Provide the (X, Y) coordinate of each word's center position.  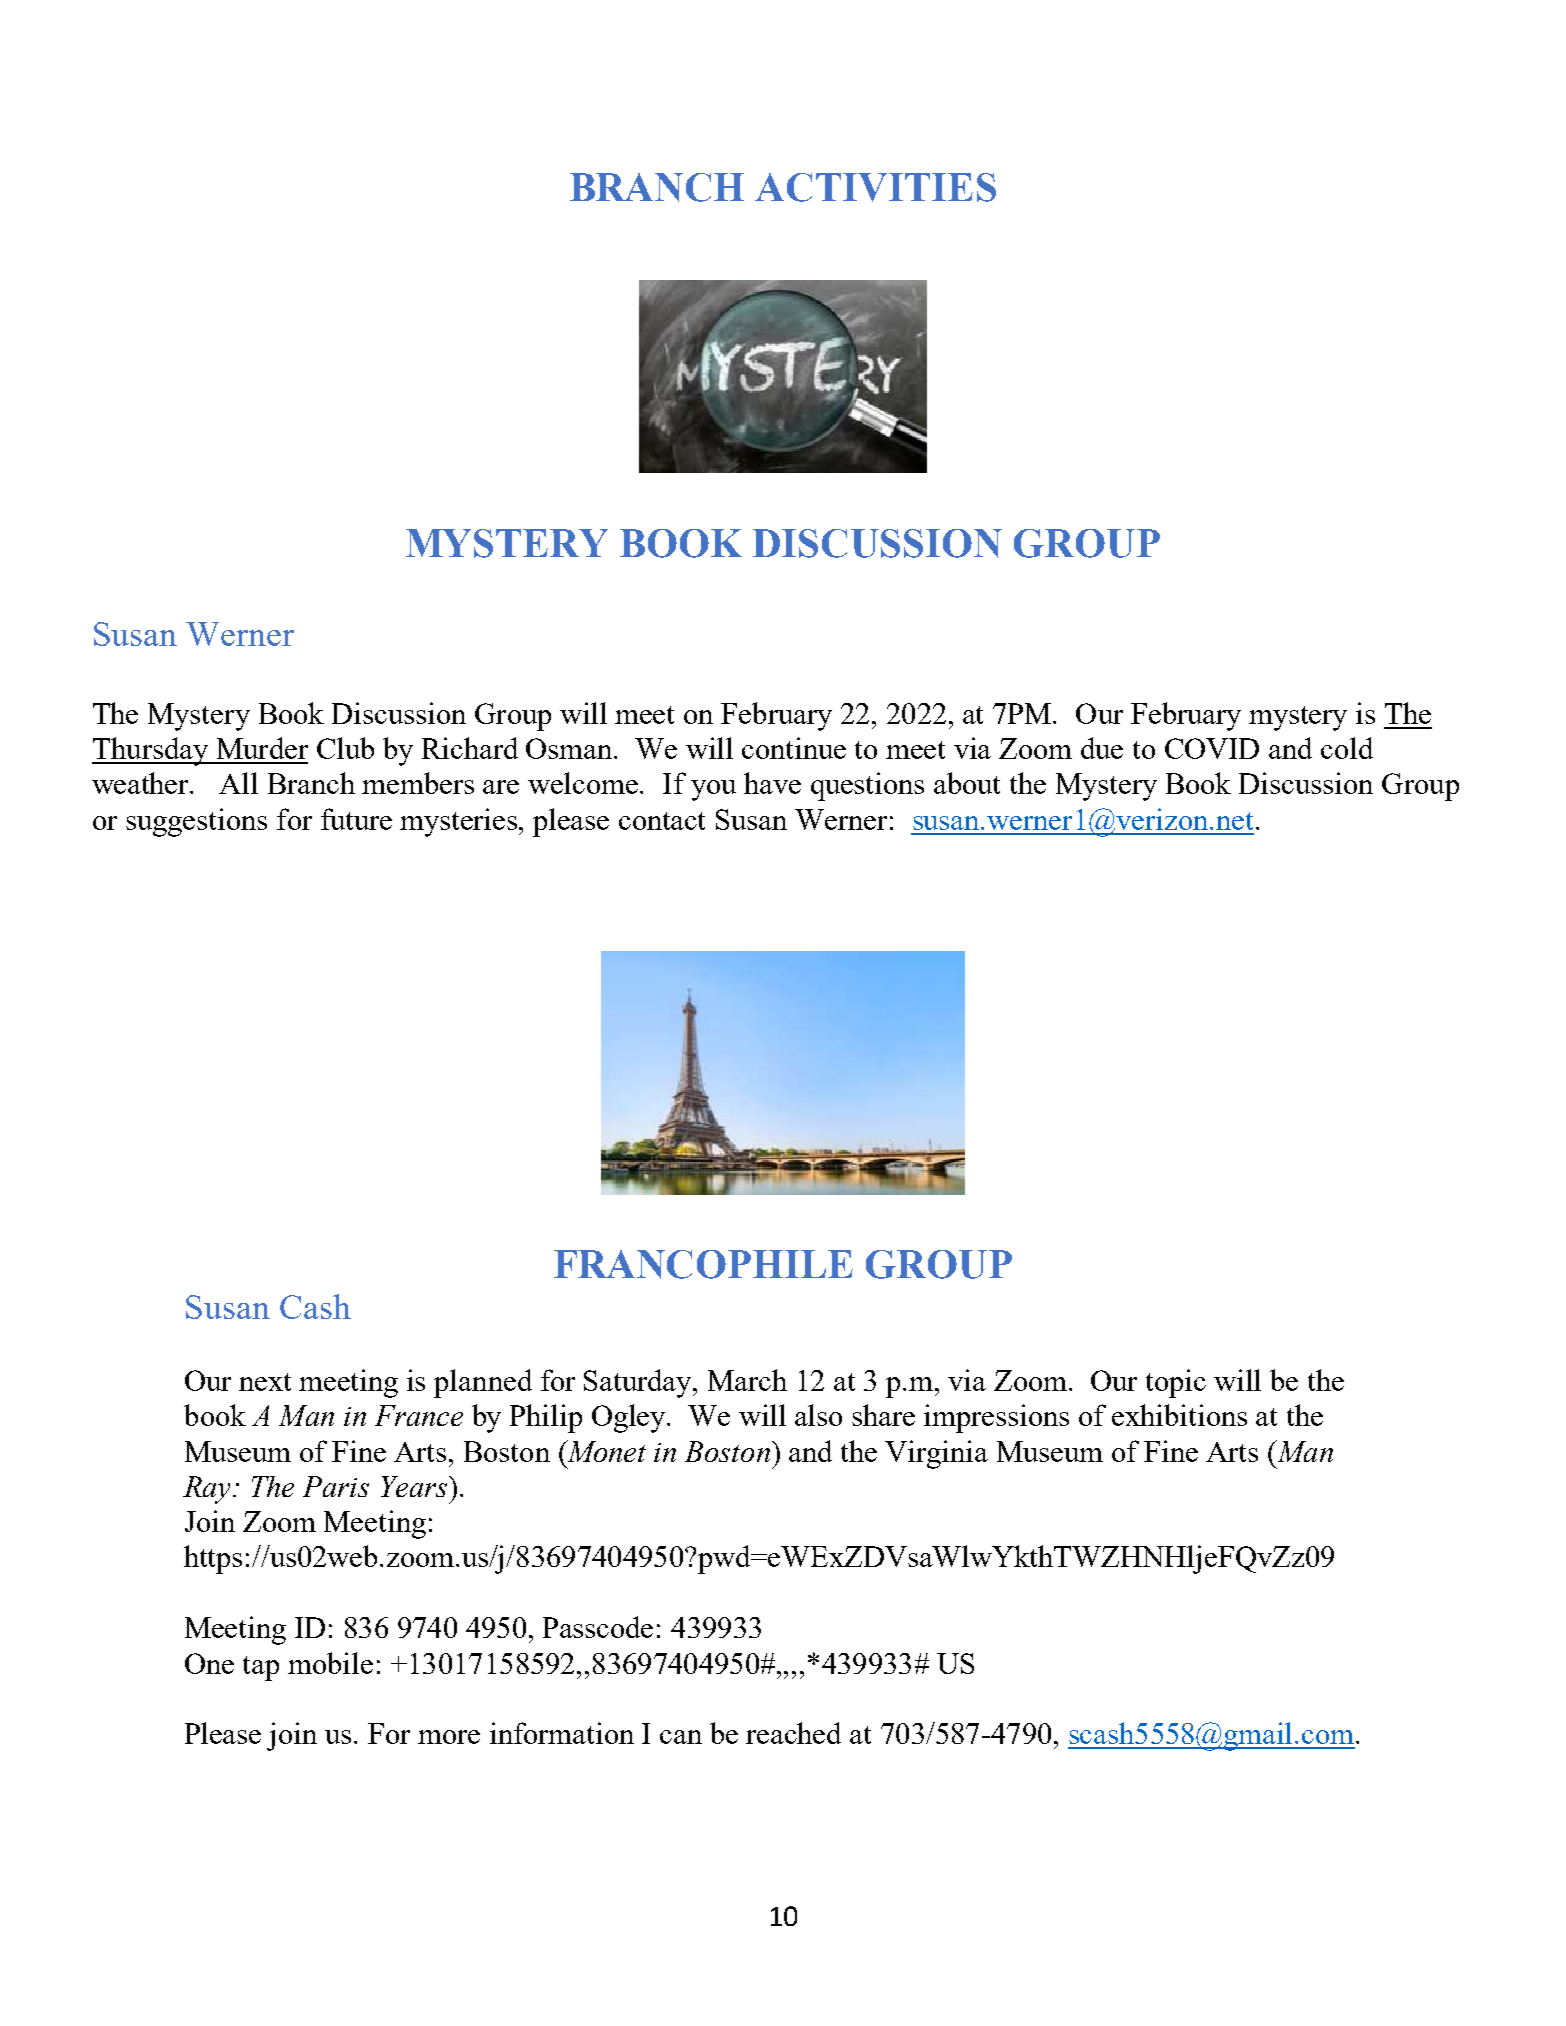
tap (261, 1668)
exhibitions (1179, 1415)
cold (1347, 748)
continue (794, 748)
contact (662, 821)
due (1102, 748)
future (356, 819)
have (772, 783)
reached (793, 1733)
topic (1176, 1383)
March (747, 1380)
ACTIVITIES (875, 187)
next (265, 1382)
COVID (1212, 748)
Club (345, 748)
